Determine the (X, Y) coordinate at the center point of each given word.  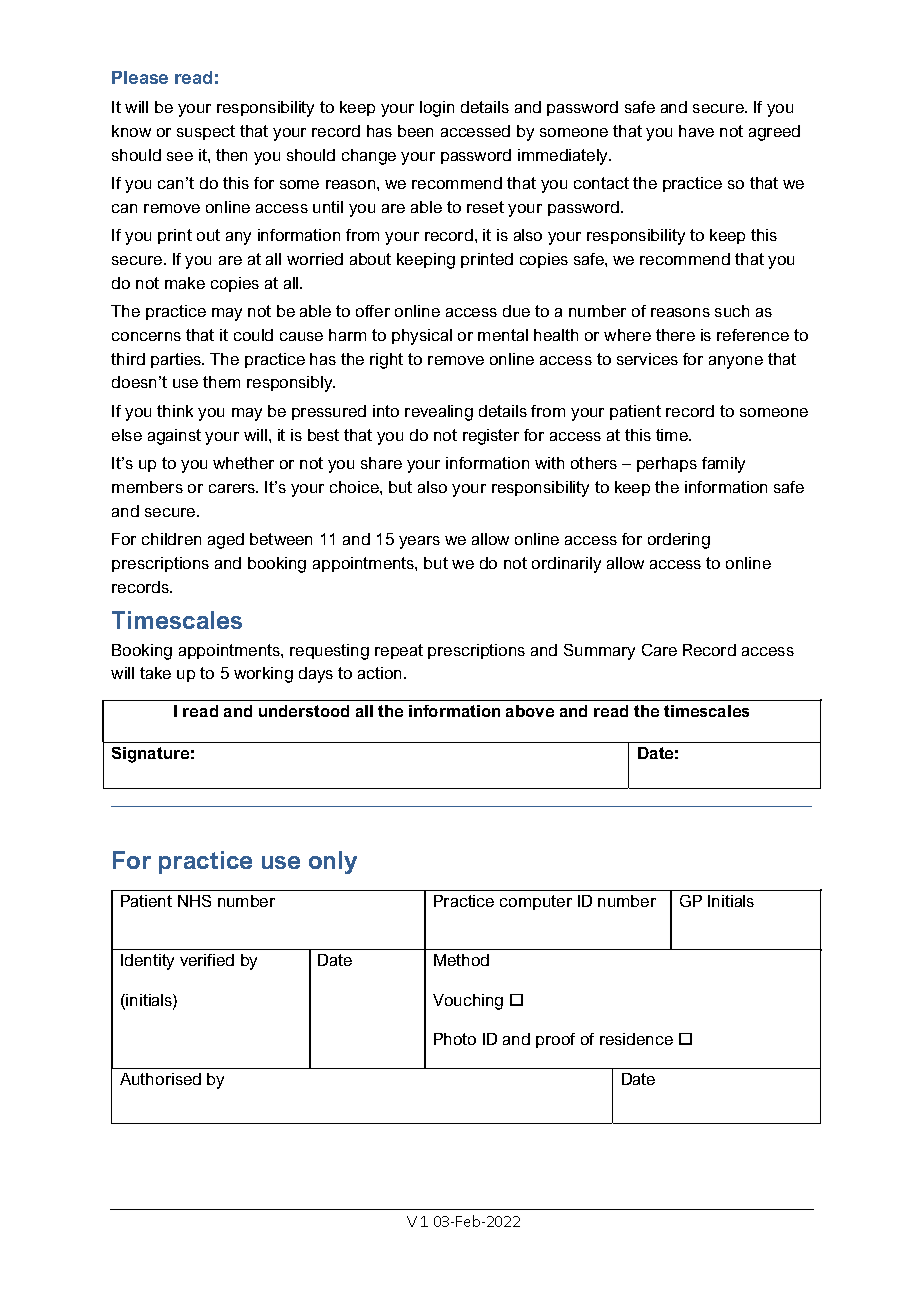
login (437, 109)
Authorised (160, 1079)
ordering (679, 541)
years (419, 542)
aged (226, 541)
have (696, 131)
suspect (206, 132)
